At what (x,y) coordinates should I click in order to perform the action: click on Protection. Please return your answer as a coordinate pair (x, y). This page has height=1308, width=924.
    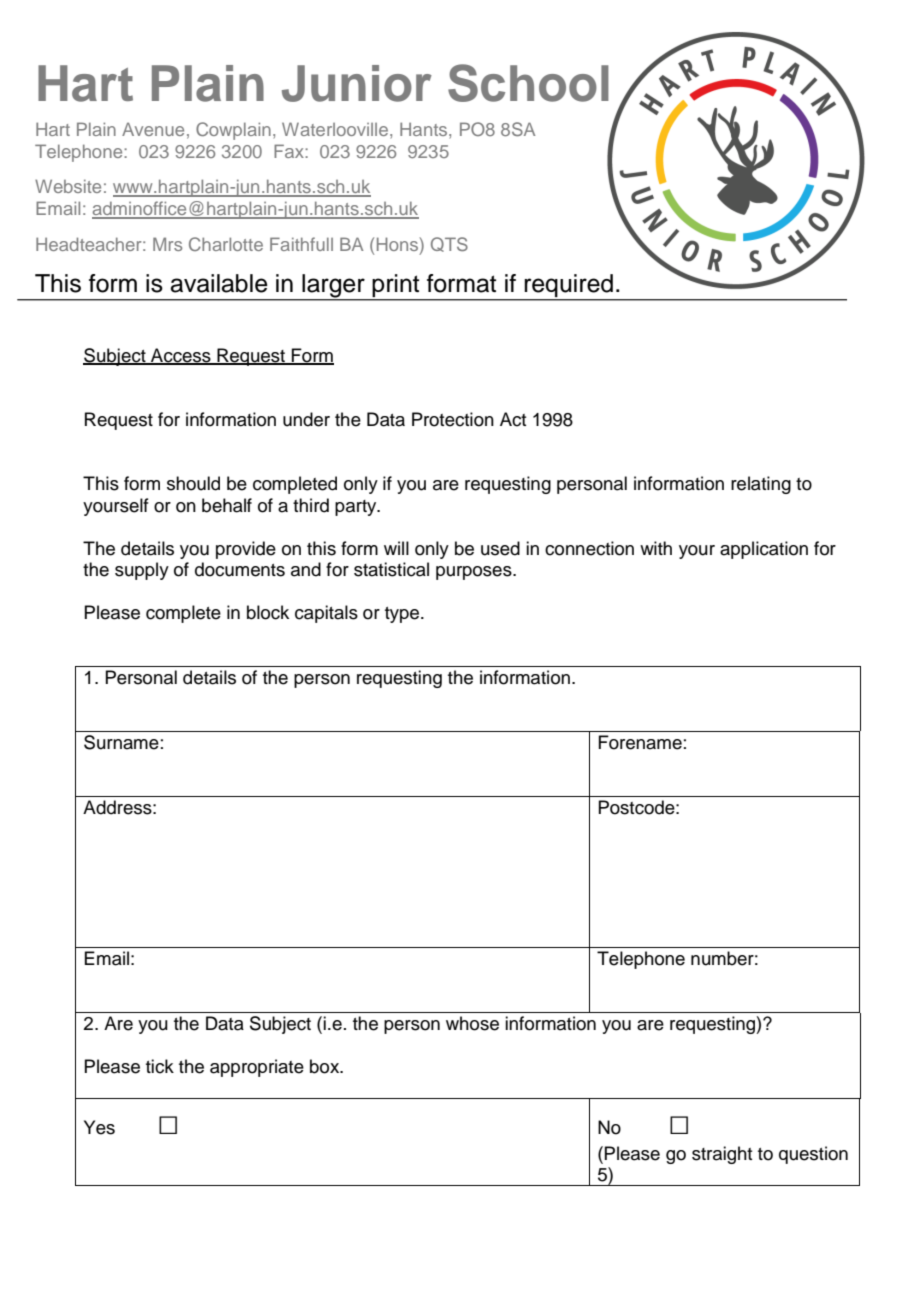
    Looking at the image, I should click on (453, 419).
